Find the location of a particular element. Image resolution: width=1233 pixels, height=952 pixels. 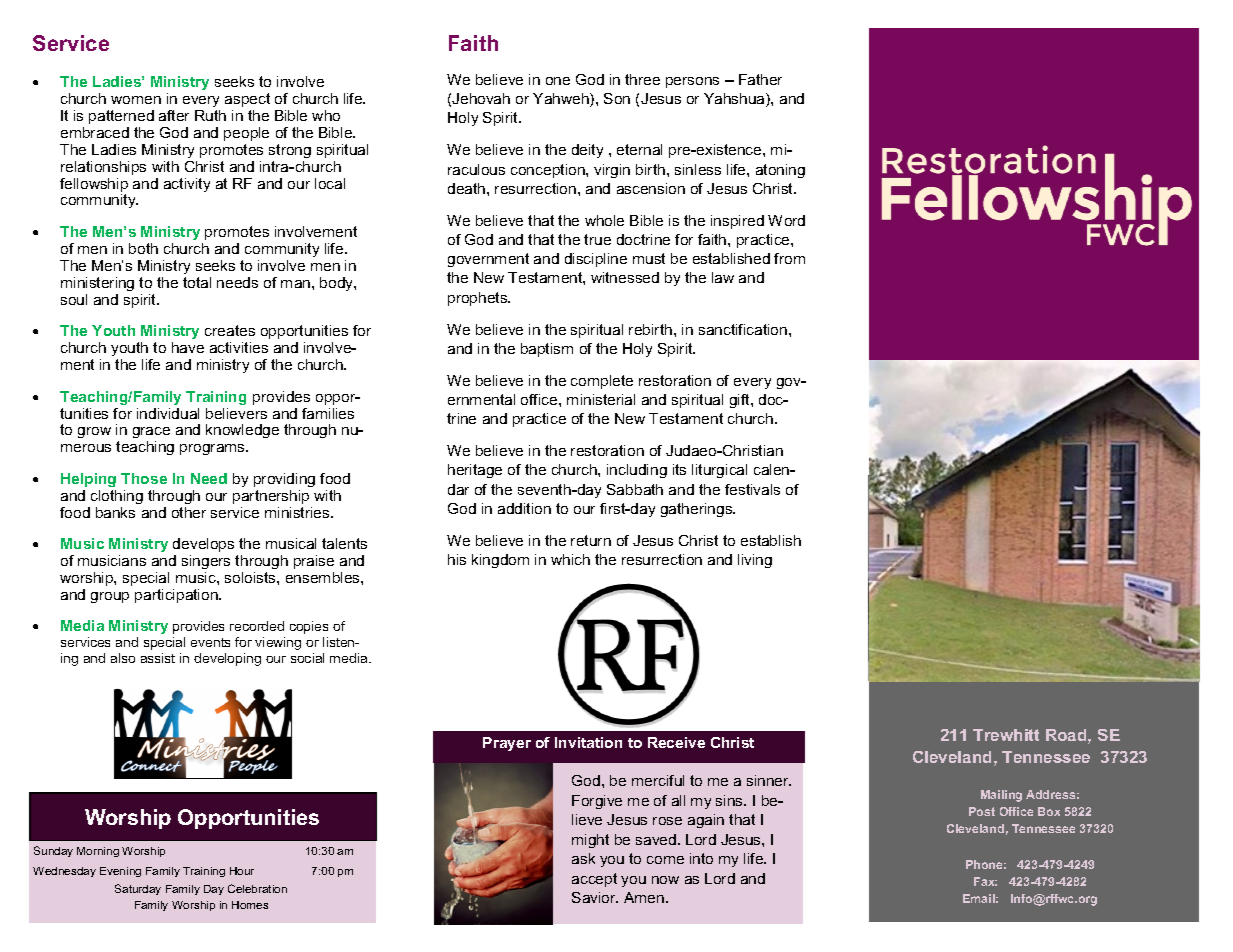

baptism is located at coordinates (547, 350).
